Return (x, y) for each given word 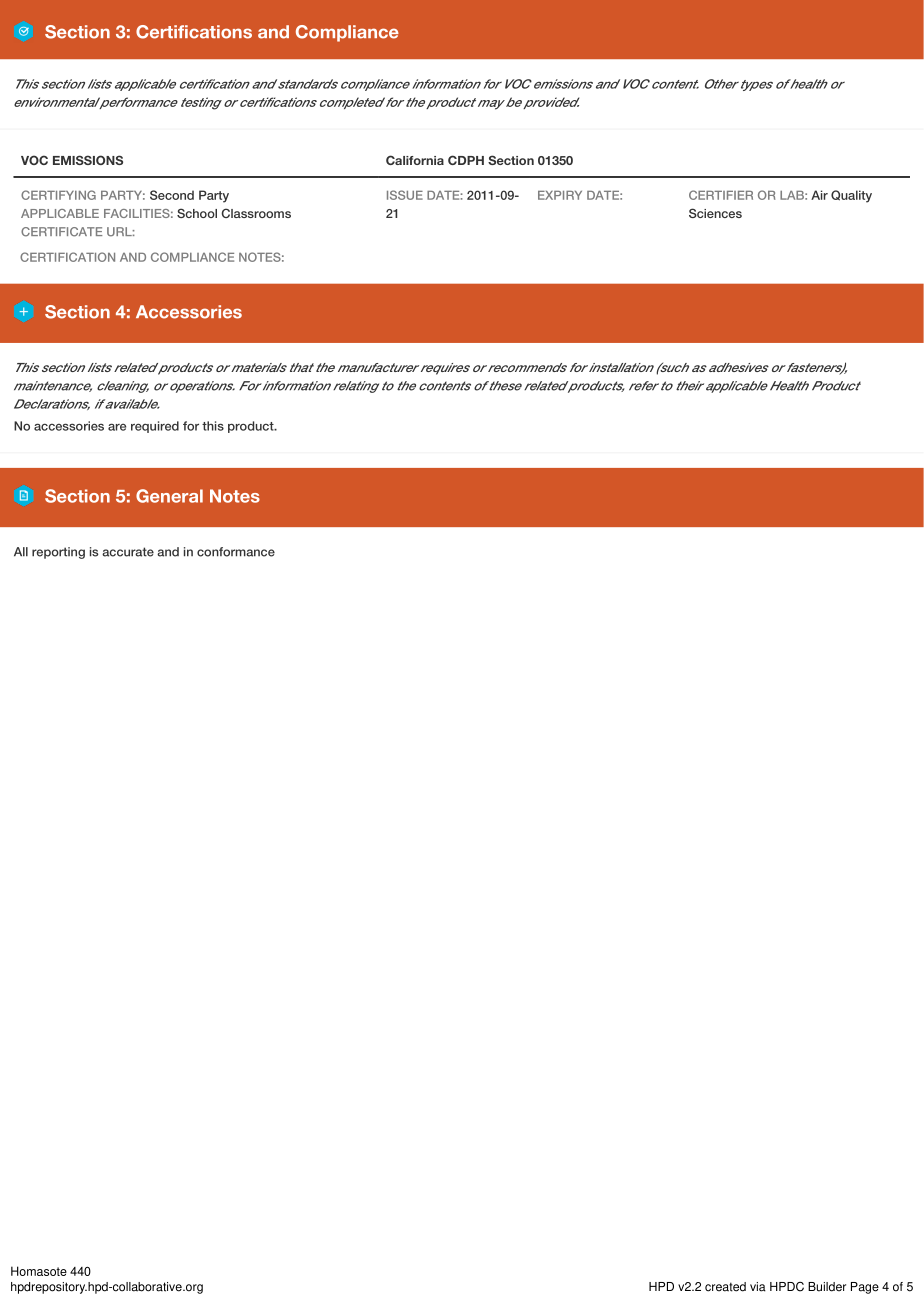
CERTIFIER (721, 195)
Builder (827, 1287)
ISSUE (405, 195)
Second (172, 195)
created (725, 1287)
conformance (236, 552)
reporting (58, 553)
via (758, 1287)
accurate (128, 552)
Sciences (715, 213)
